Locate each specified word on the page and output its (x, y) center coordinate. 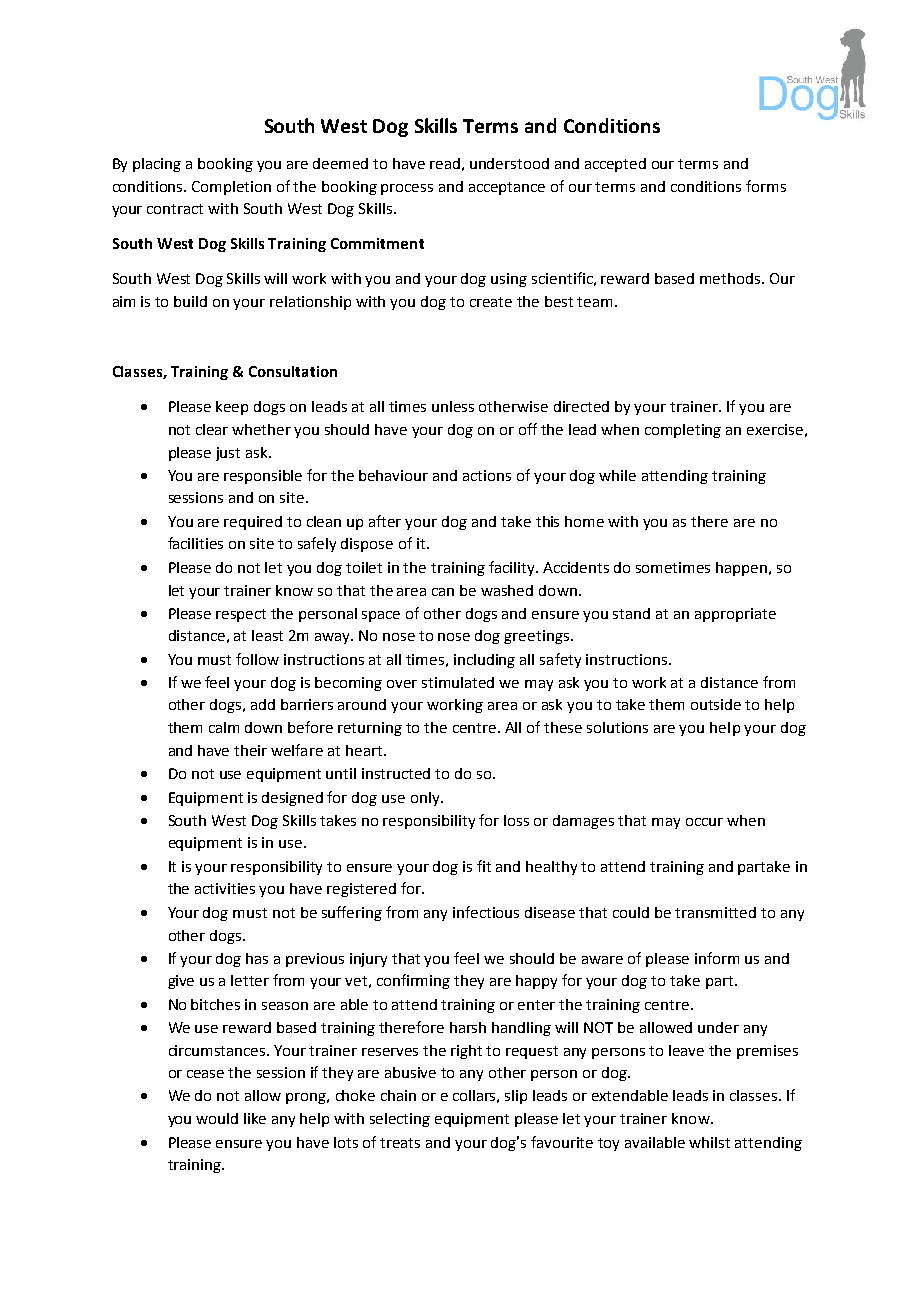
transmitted (715, 912)
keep (232, 408)
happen (741, 569)
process (407, 189)
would (217, 1118)
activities (225, 888)
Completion (231, 188)
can (443, 592)
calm (224, 727)
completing (683, 431)
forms (766, 186)
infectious (486, 912)
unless (453, 406)
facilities (195, 543)
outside (716, 704)
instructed (396, 773)
